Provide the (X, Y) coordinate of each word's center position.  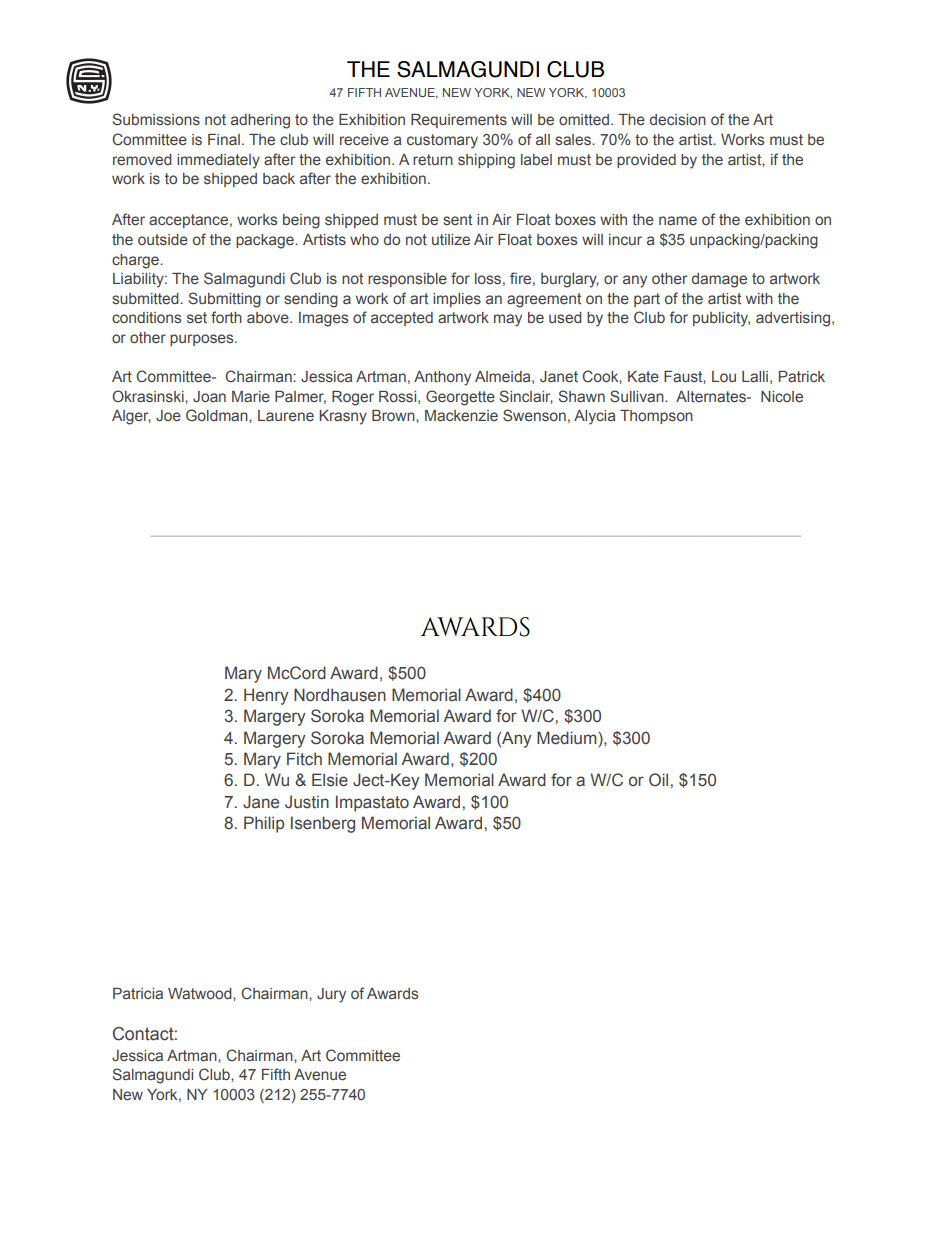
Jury (331, 995)
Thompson (656, 417)
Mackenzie (461, 416)
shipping (486, 161)
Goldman (218, 415)
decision (678, 120)
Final (224, 139)
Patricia (138, 993)
